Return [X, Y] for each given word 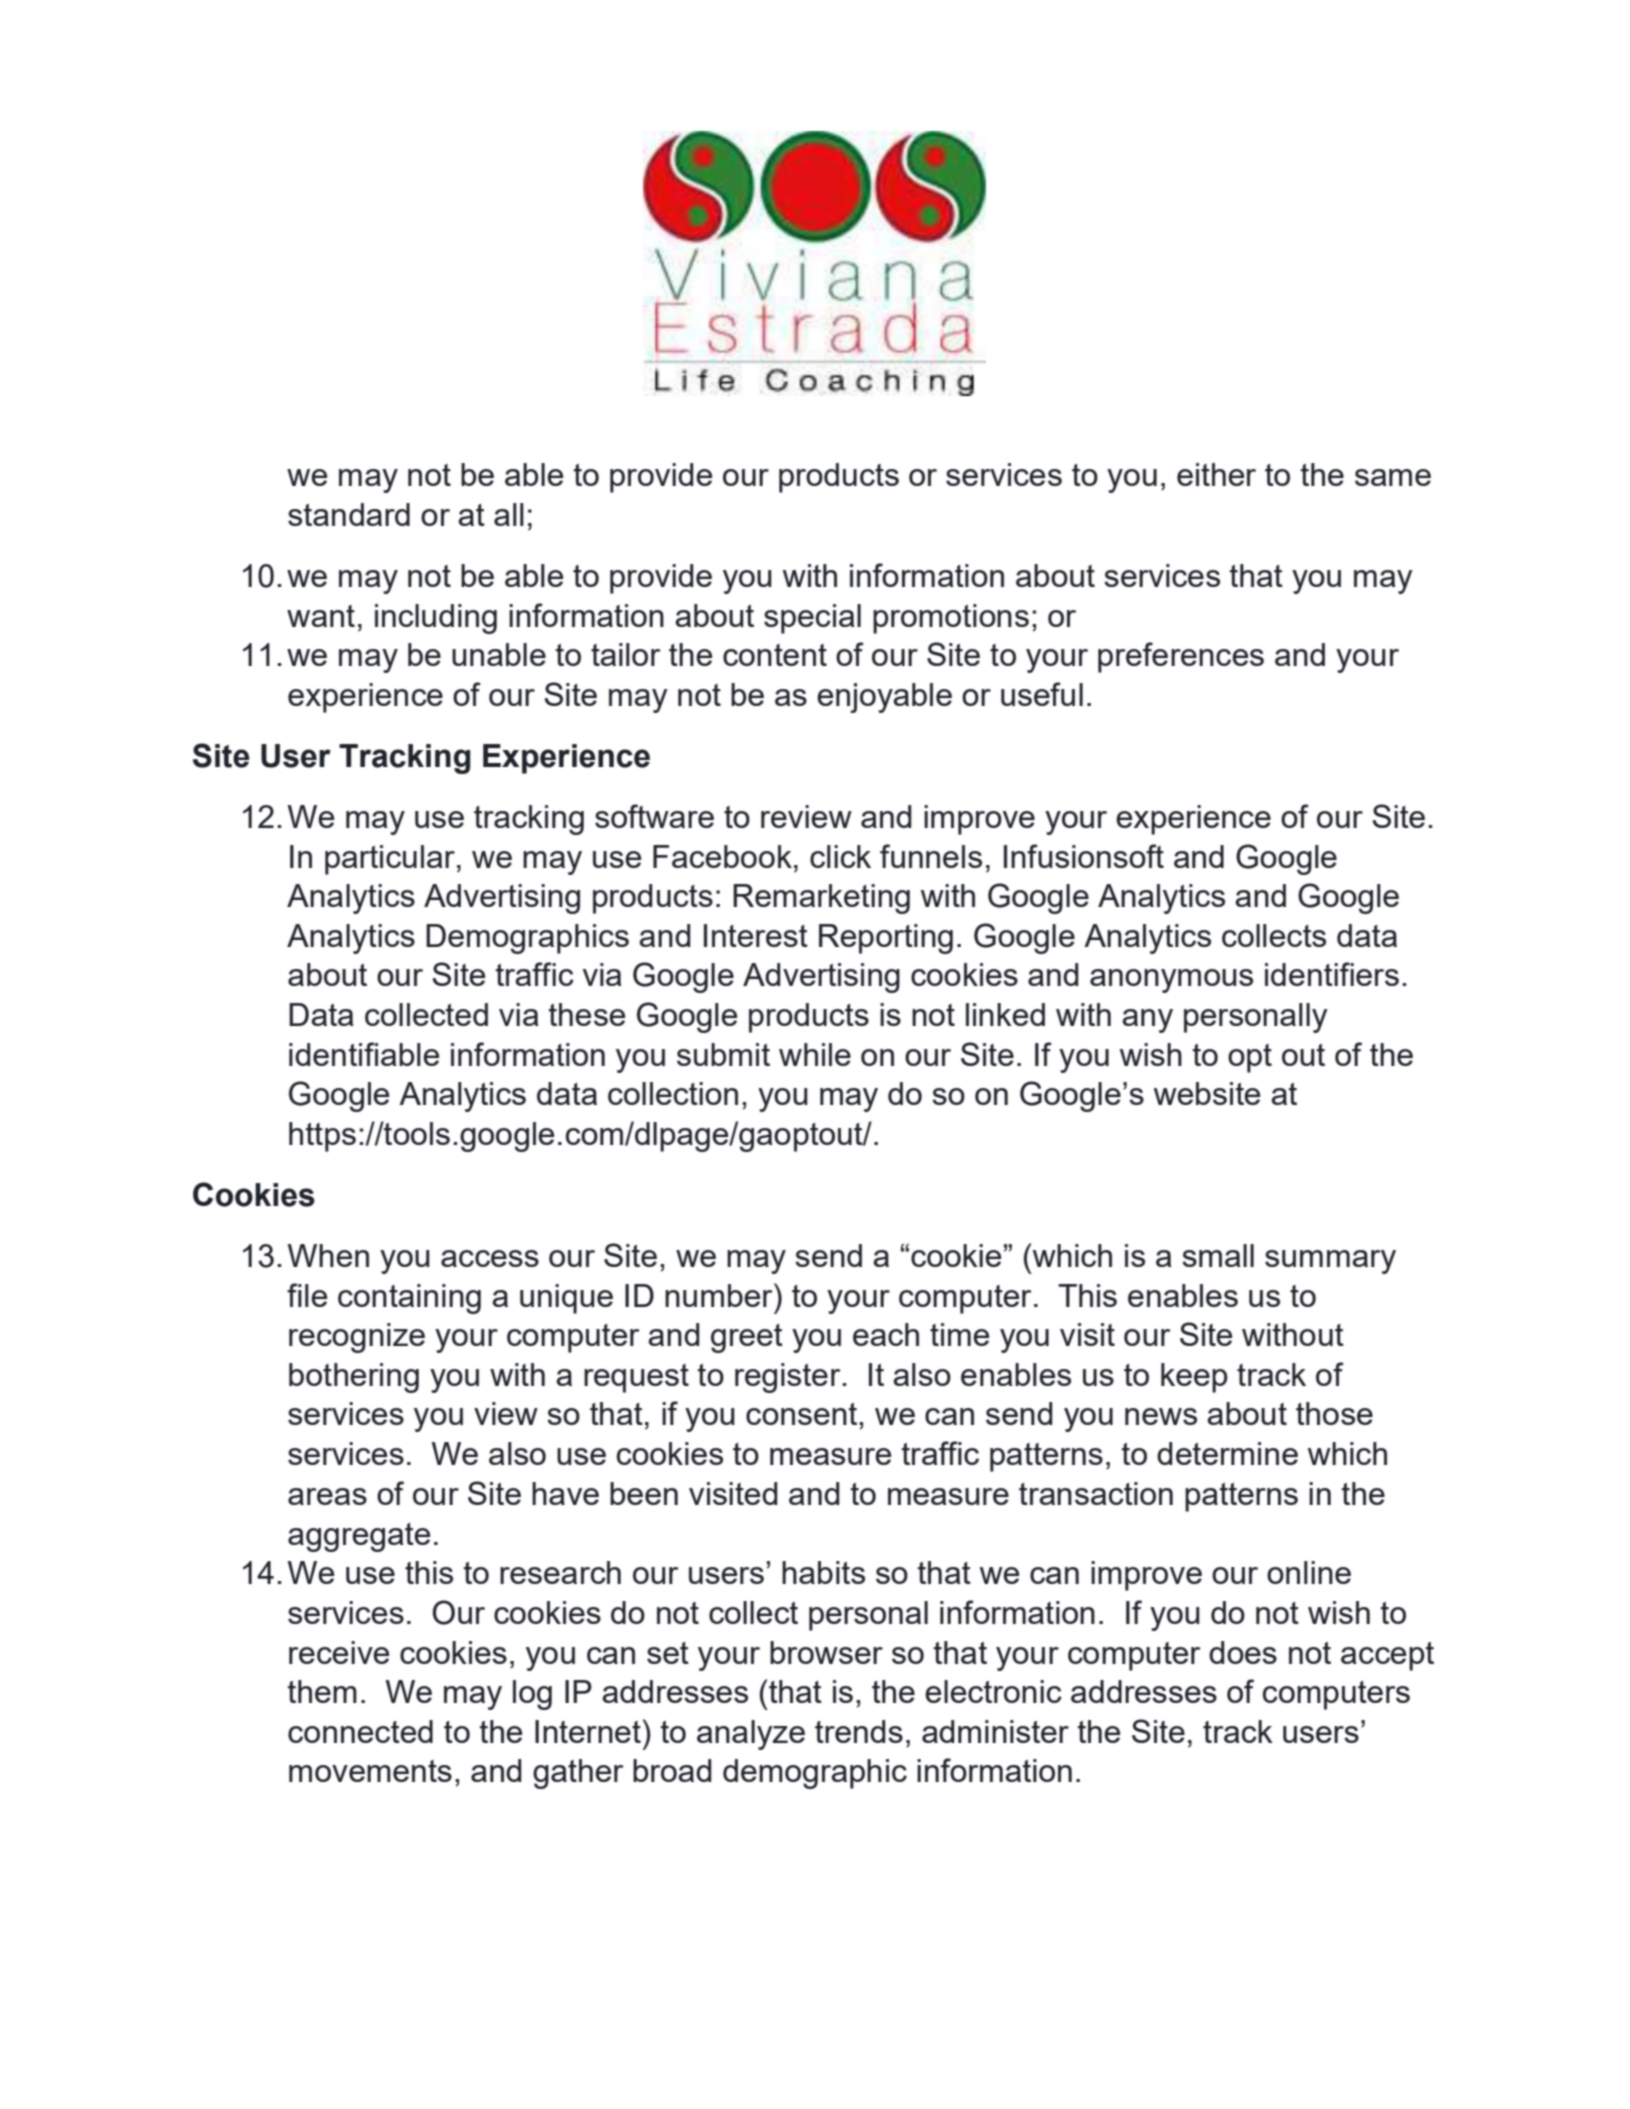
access [490, 1258]
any [1147, 1021]
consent [803, 1414]
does [1243, 1652]
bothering [354, 1378]
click [840, 856]
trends [859, 1731]
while [815, 1054]
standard [349, 514]
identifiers [1332, 974]
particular [390, 860]
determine [1227, 1453]
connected [360, 1731]
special [812, 619]
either [1216, 474]
